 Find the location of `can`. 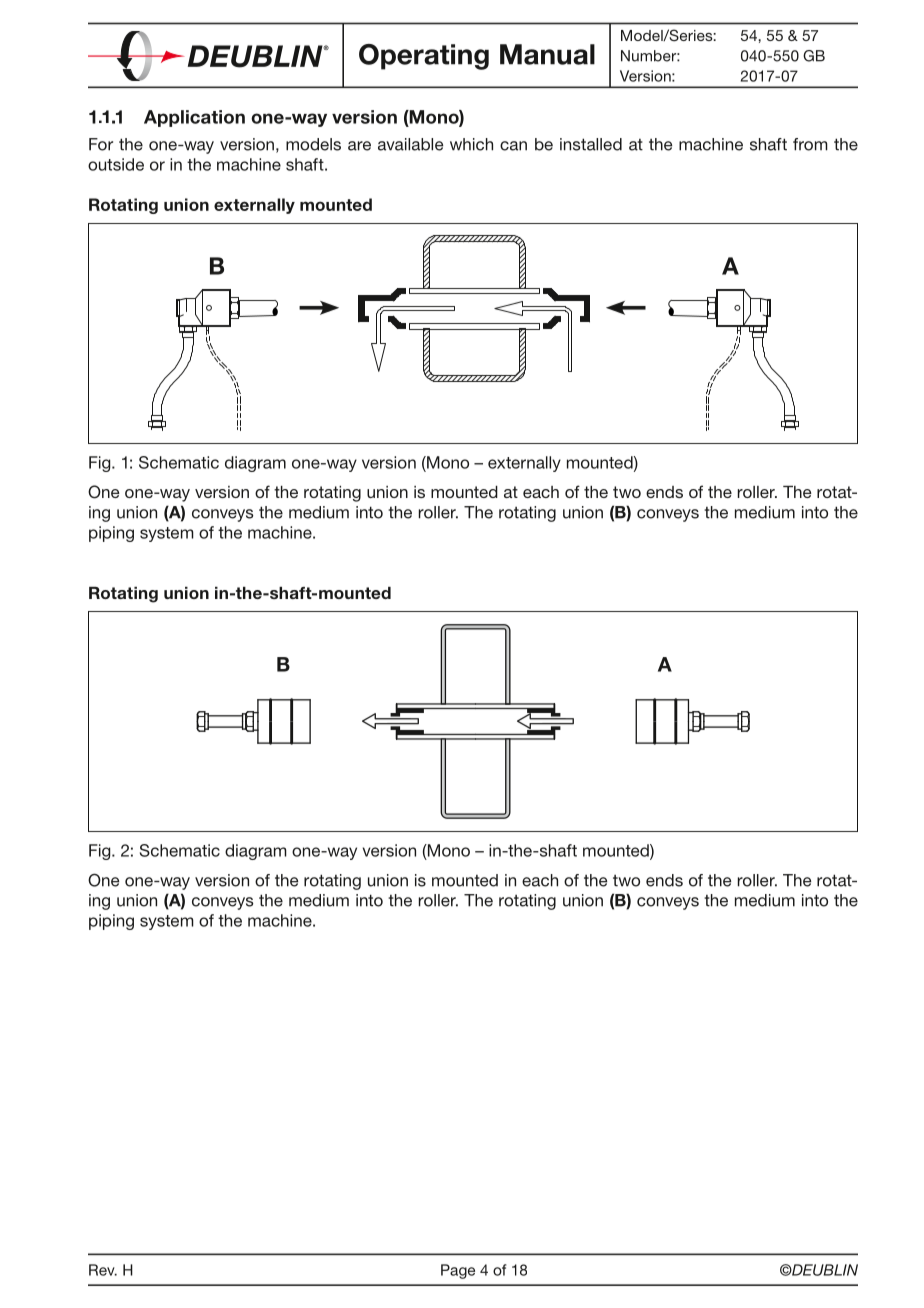

can is located at coordinates (513, 146).
